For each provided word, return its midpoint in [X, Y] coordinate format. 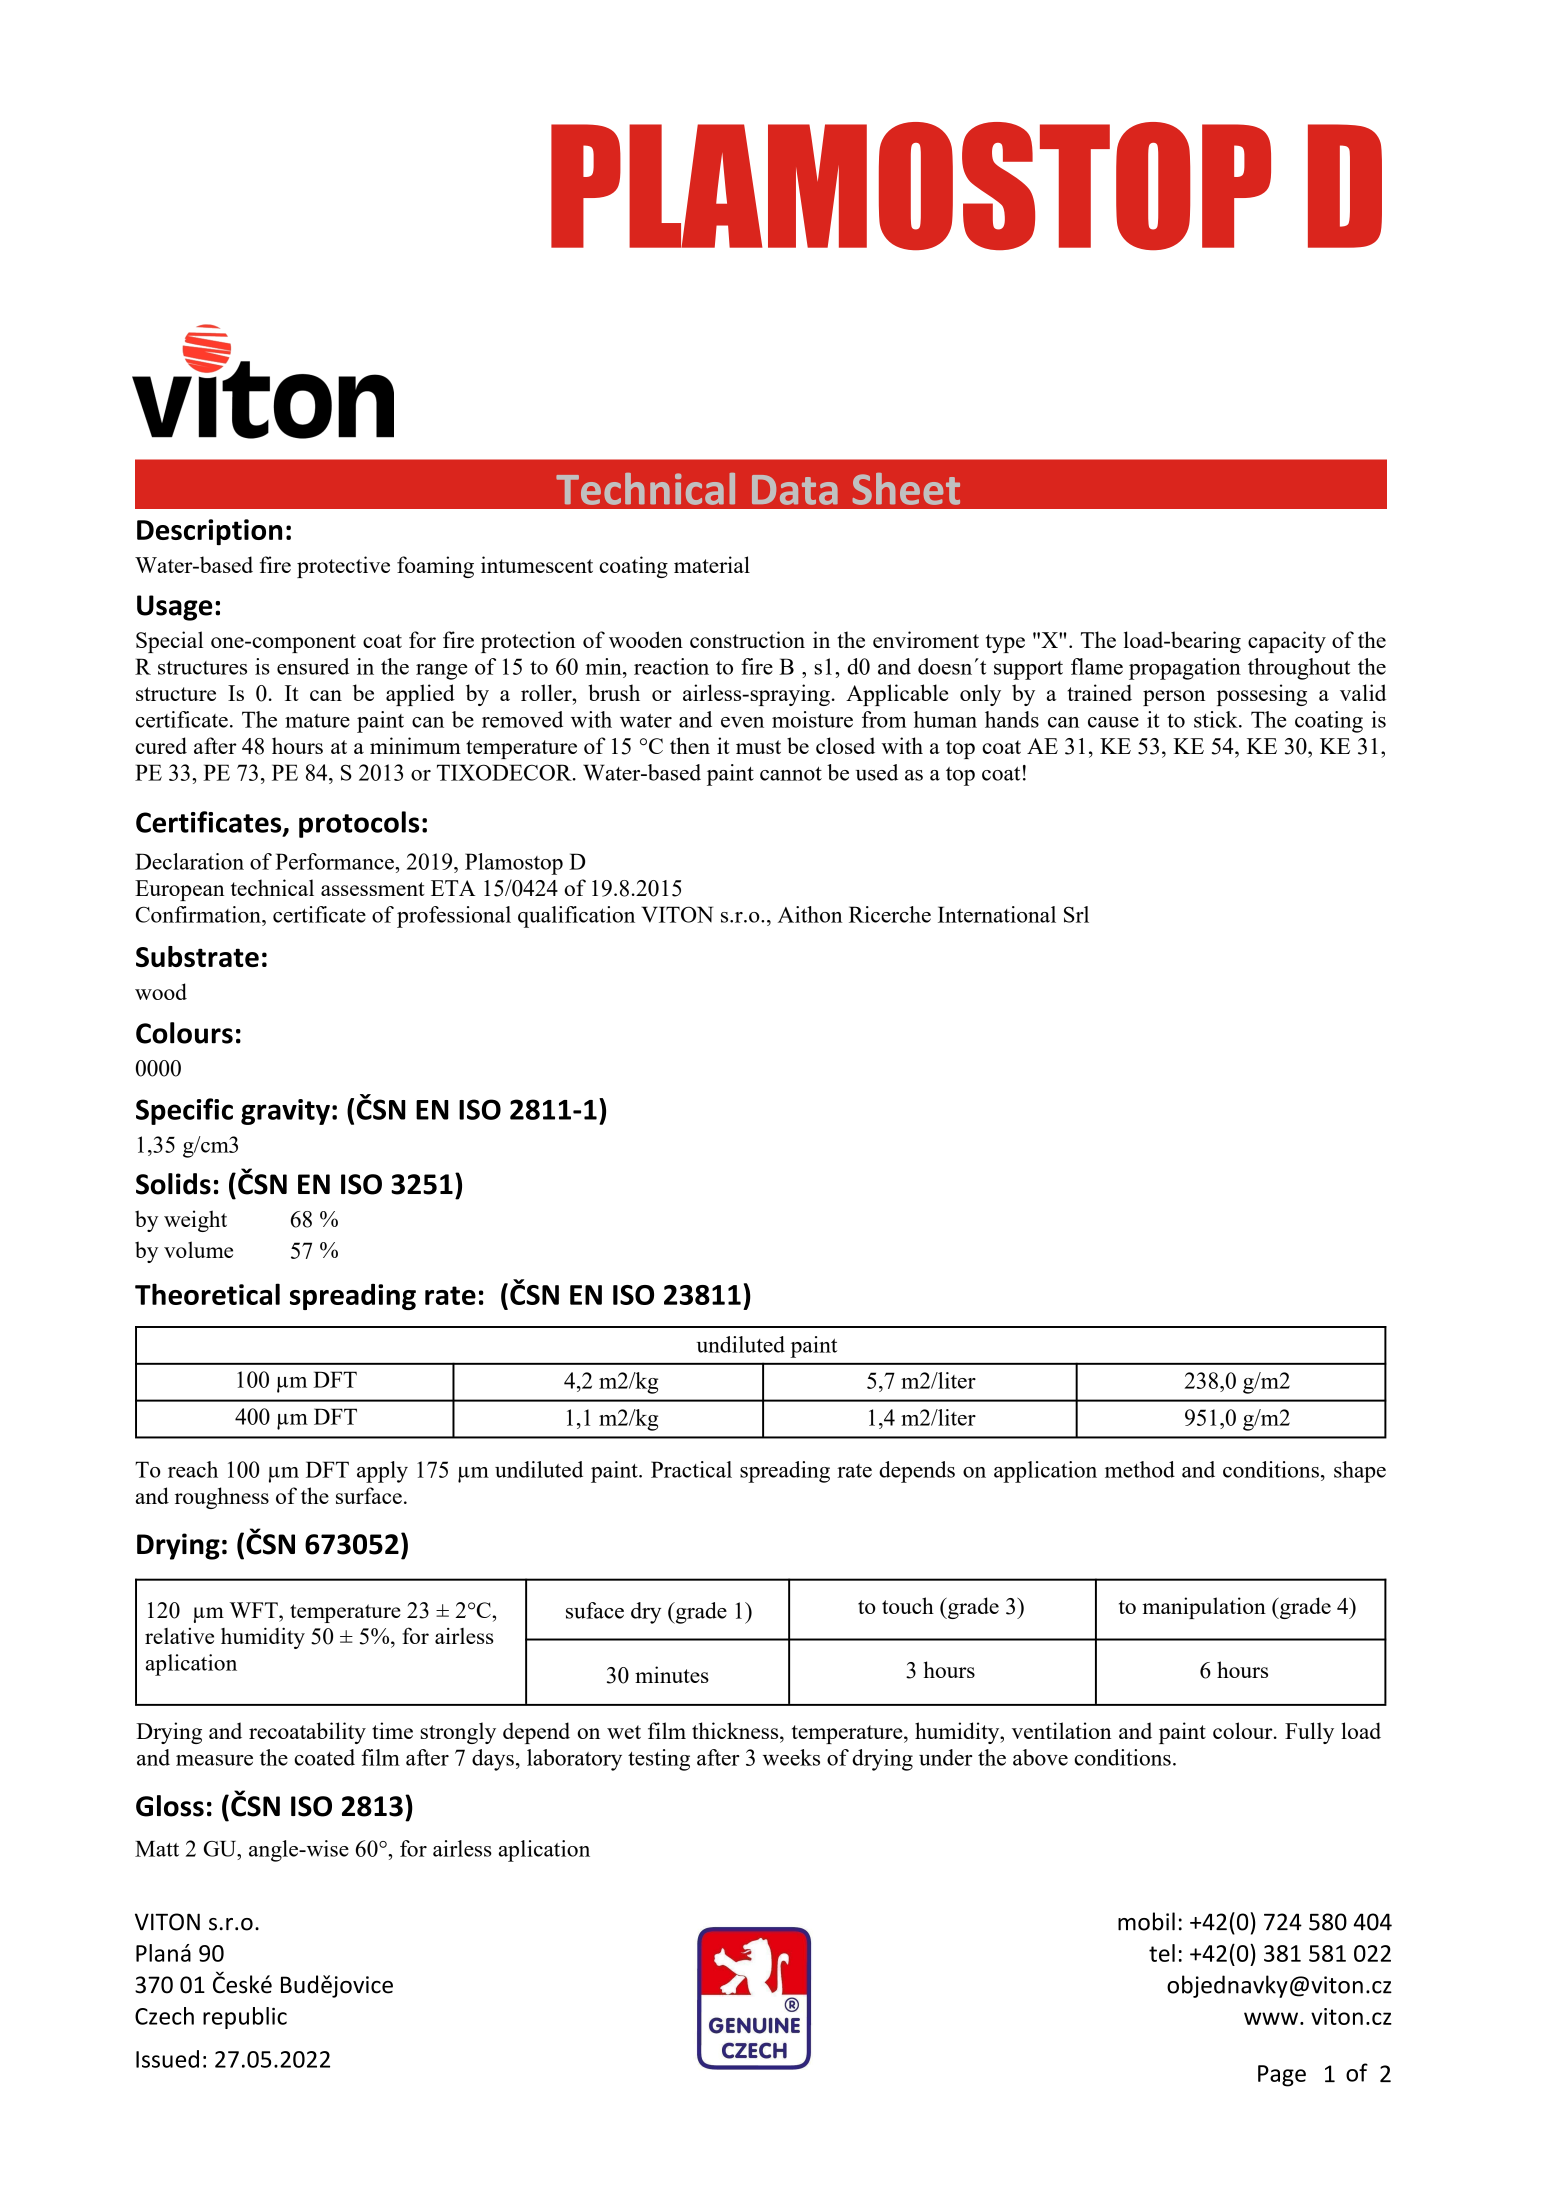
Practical [691, 1469]
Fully [1309, 1733]
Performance [335, 861]
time [392, 1730]
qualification [576, 917]
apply [382, 1472]
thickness [736, 1730]
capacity [1287, 642]
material [712, 564]
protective [343, 567]
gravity [285, 1112]
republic [245, 2018]
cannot [791, 774]
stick [1217, 719]
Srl [1076, 914]
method [1140, 1469]
